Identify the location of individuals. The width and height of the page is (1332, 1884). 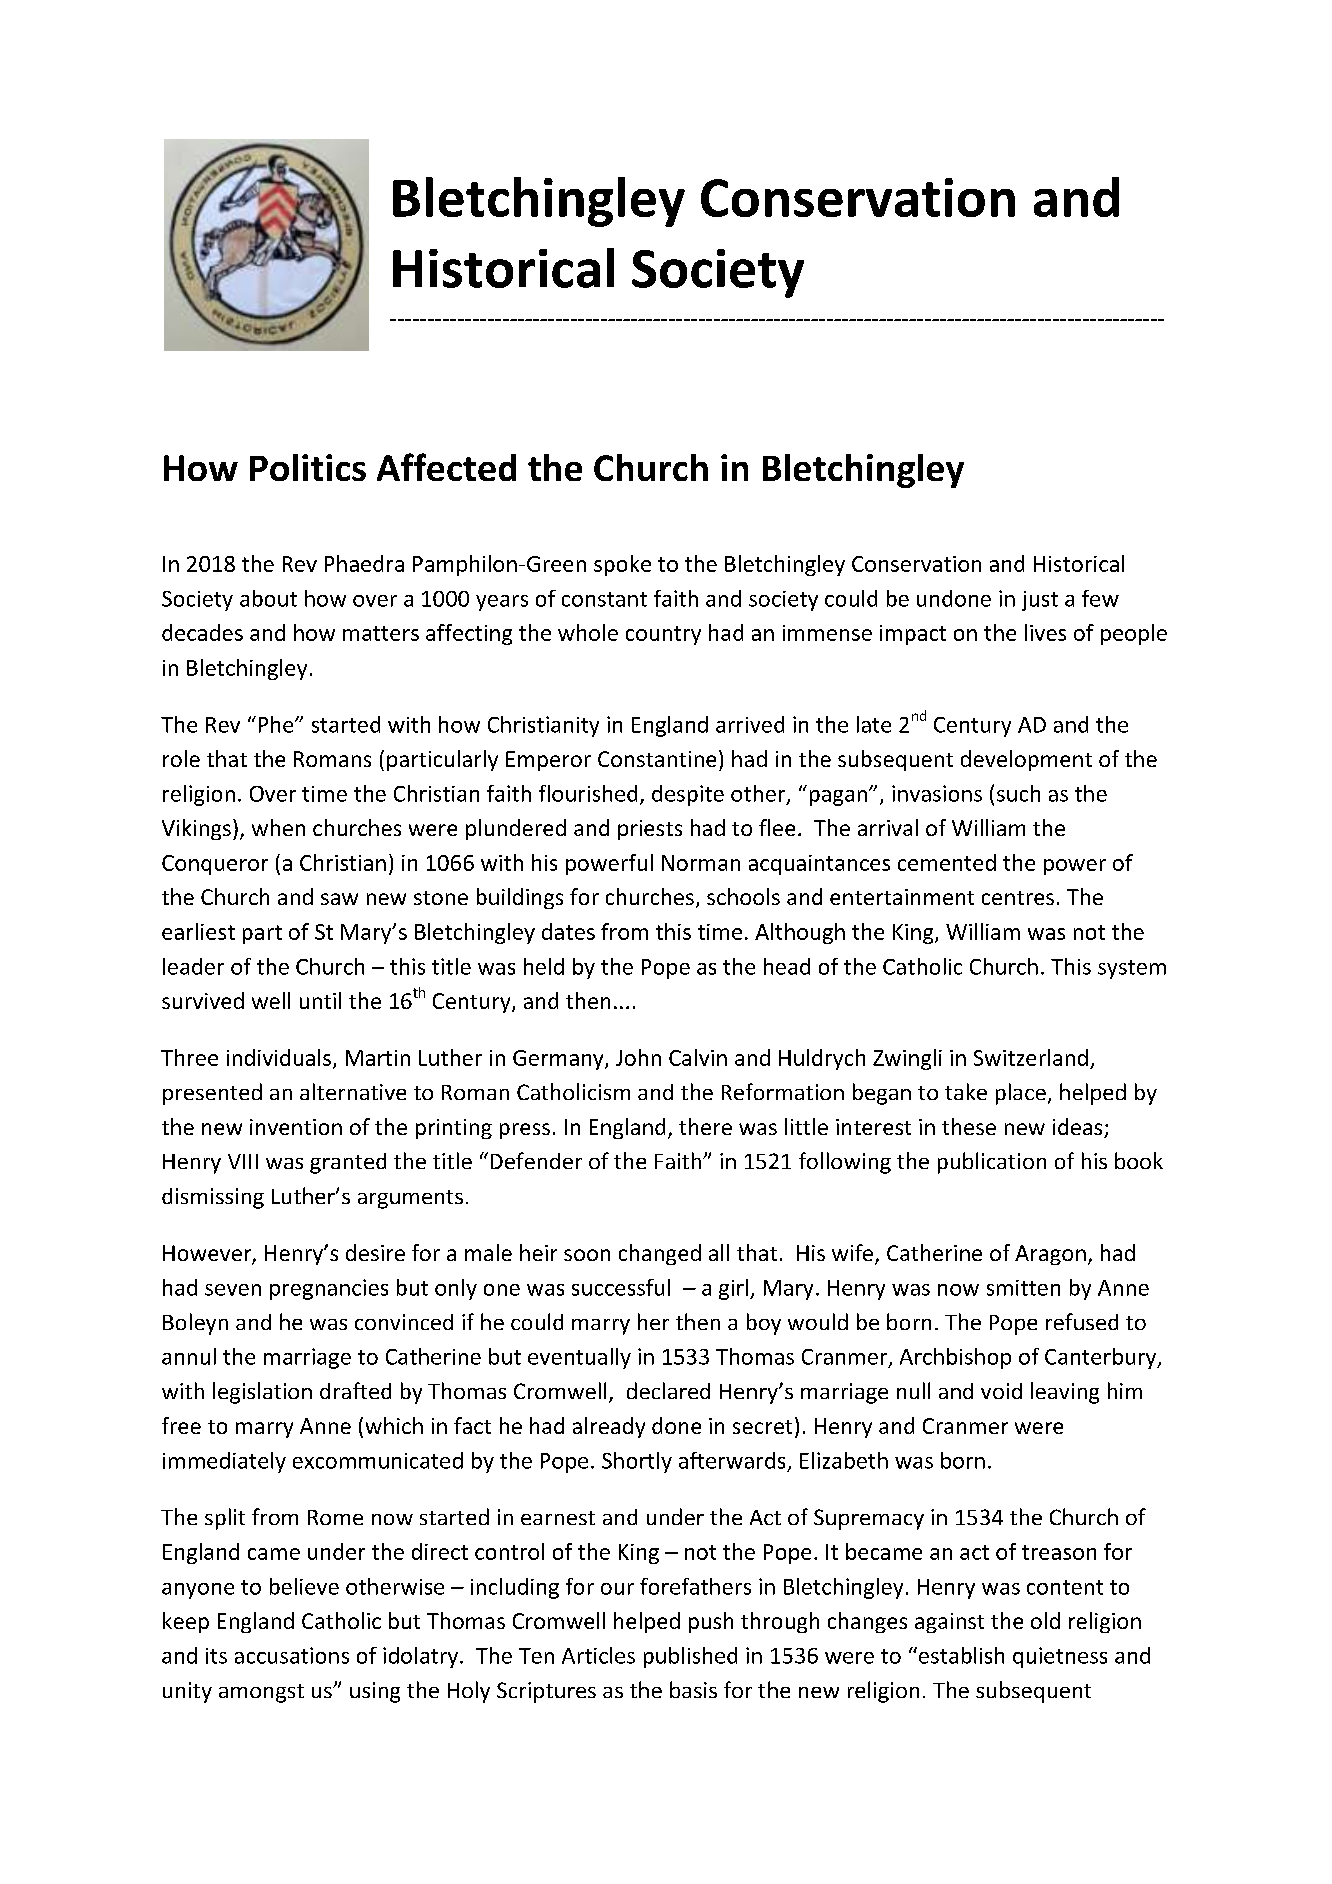
(279, 1057).
